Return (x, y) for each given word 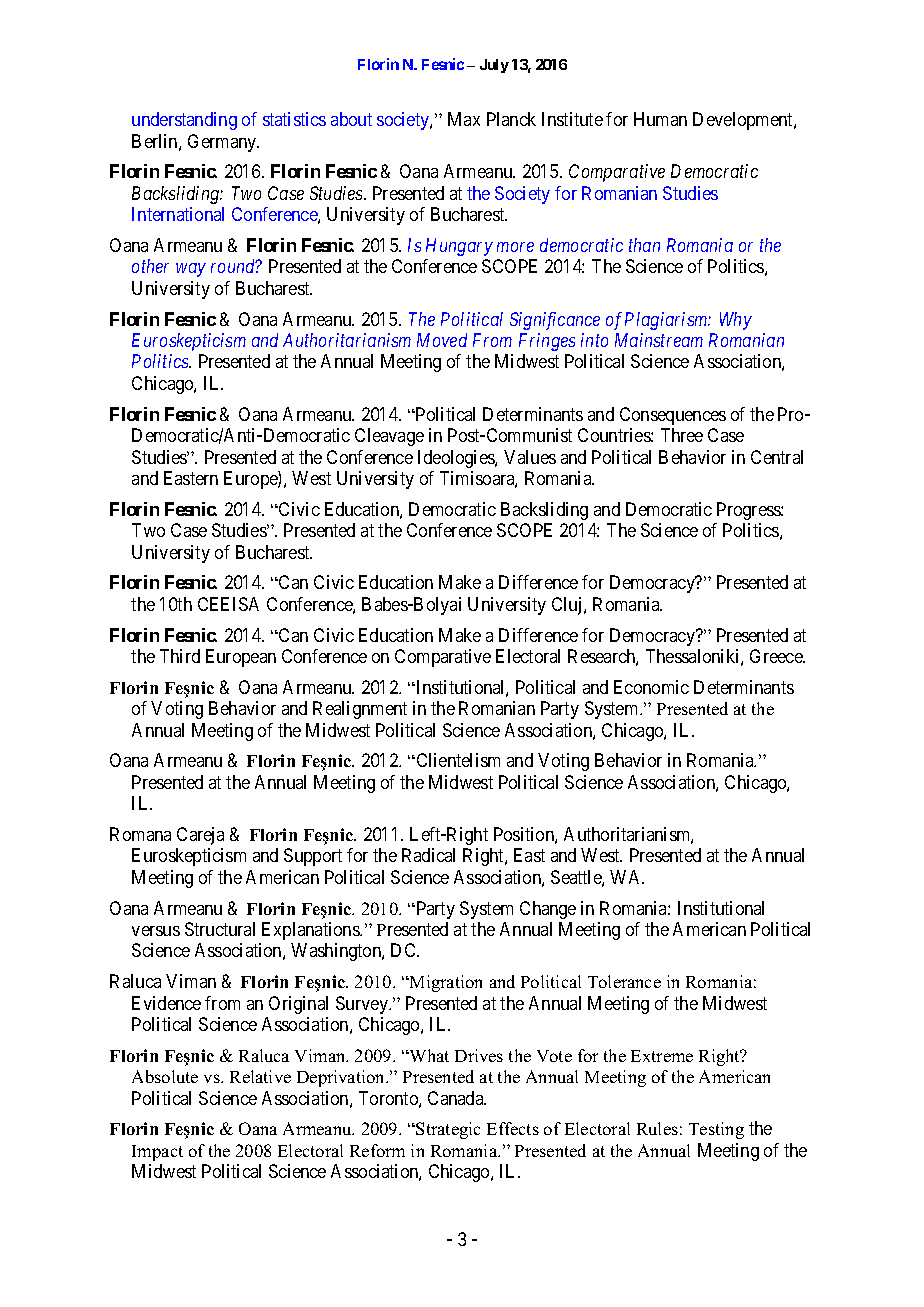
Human (660, 119)
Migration (445, 983)
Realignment (360, 710)
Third (180, 656)
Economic (651, 687)
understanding (184, 121)
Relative (260, 1076)
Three (682, 435)
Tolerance (624, 981)
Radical (428, 855)
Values (530, 457)
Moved (442, 340)
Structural (220, 929)
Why (736, 321)
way (191, 270)
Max (464, 119)
